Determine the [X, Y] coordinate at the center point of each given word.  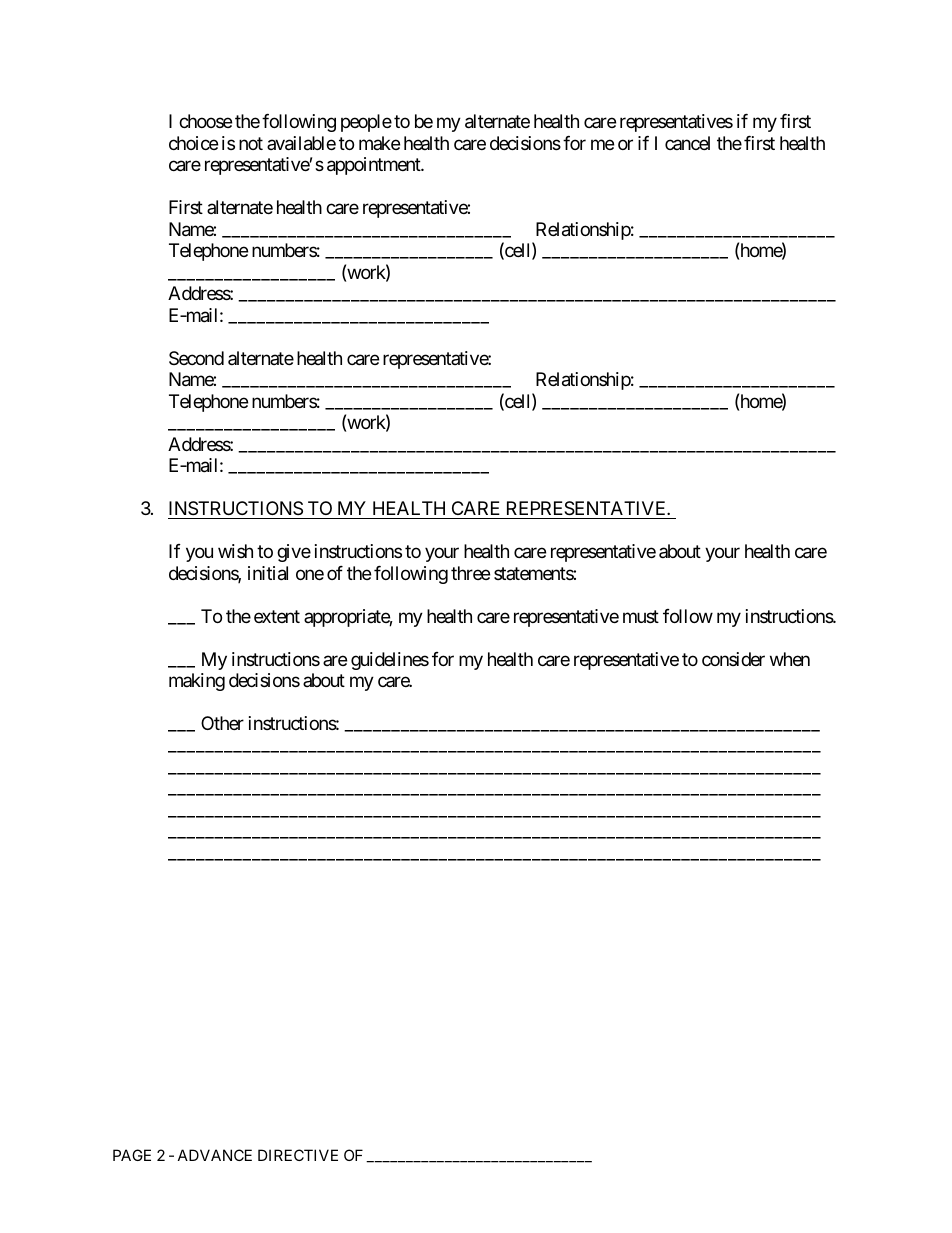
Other [222, 723]
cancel [687, 143]
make [379, 143]
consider [733, 659]
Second [196, 358]
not [251, 143]
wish [235, 551]
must [641, 616]
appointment [374, 166]
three [470, 573]
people [366, 123]
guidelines [390, 661]
